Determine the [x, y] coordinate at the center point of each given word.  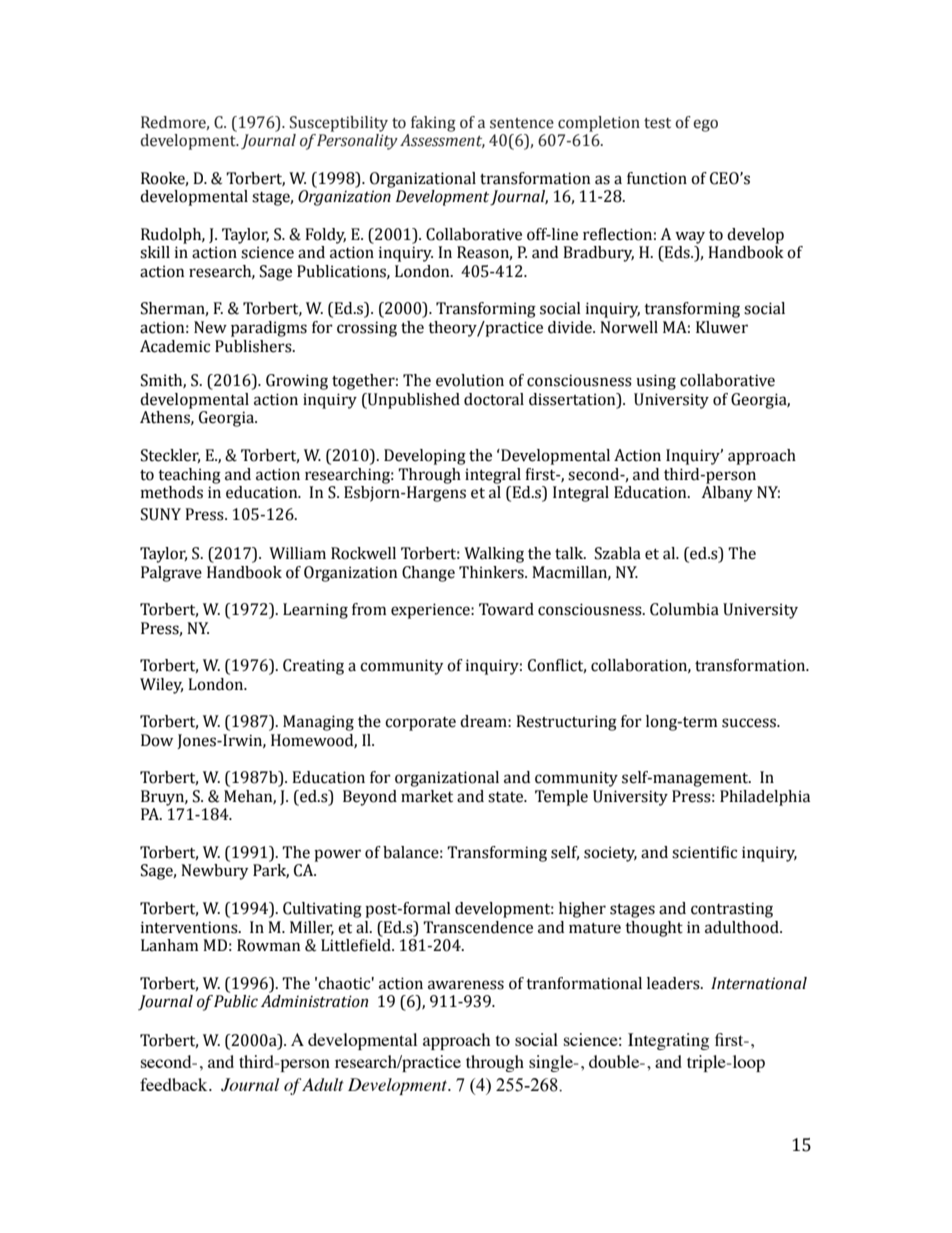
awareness [466, 985]
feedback [175, 1084]
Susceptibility [339, 124]
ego [706, 125]
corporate [420, 724]
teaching [189, 476]
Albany [727, 494]
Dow [157, 740]
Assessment [442, 141]
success [750, 723]
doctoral [494, 399]
